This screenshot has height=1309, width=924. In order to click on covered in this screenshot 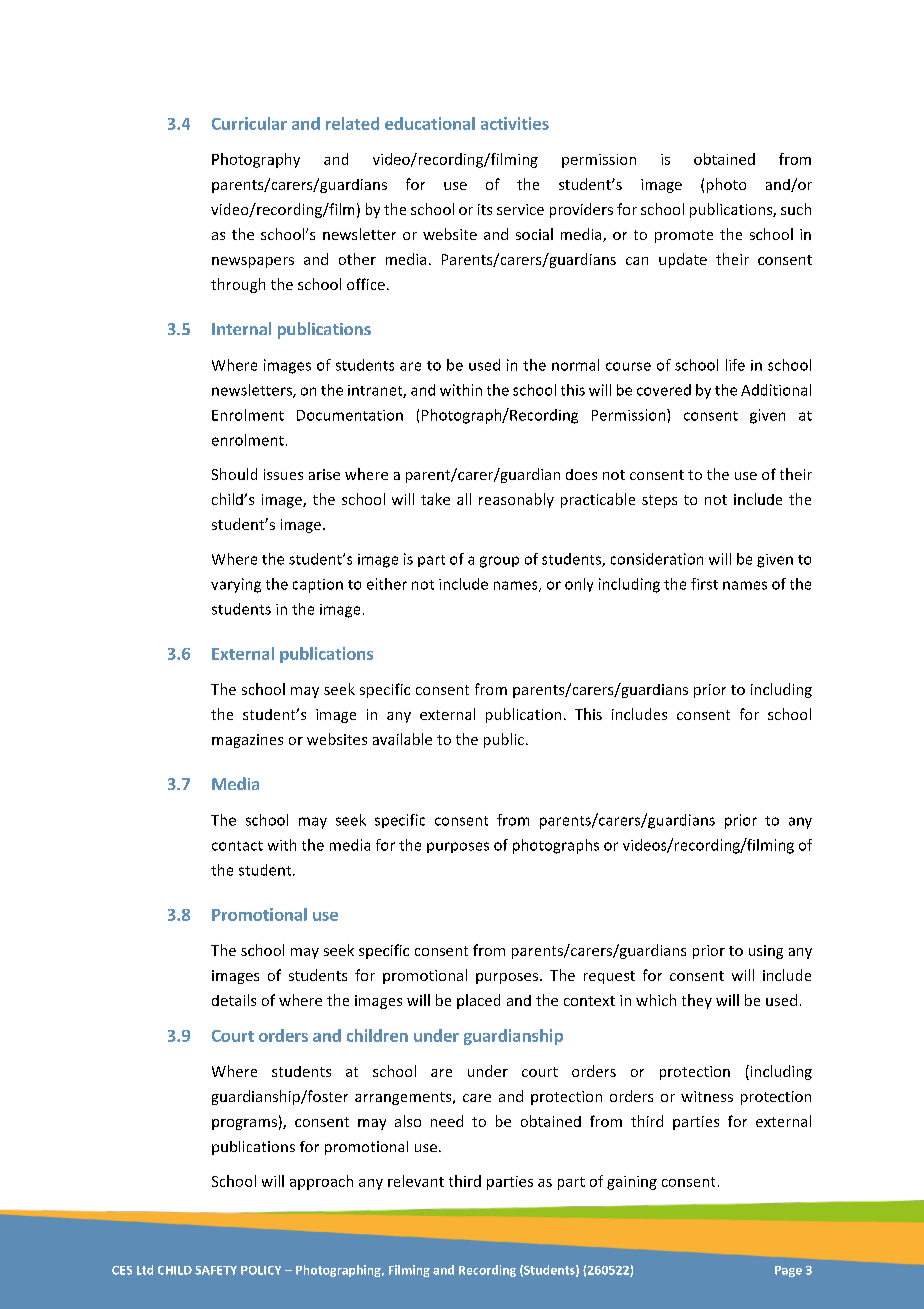, I will do `click(664, 390)`.
